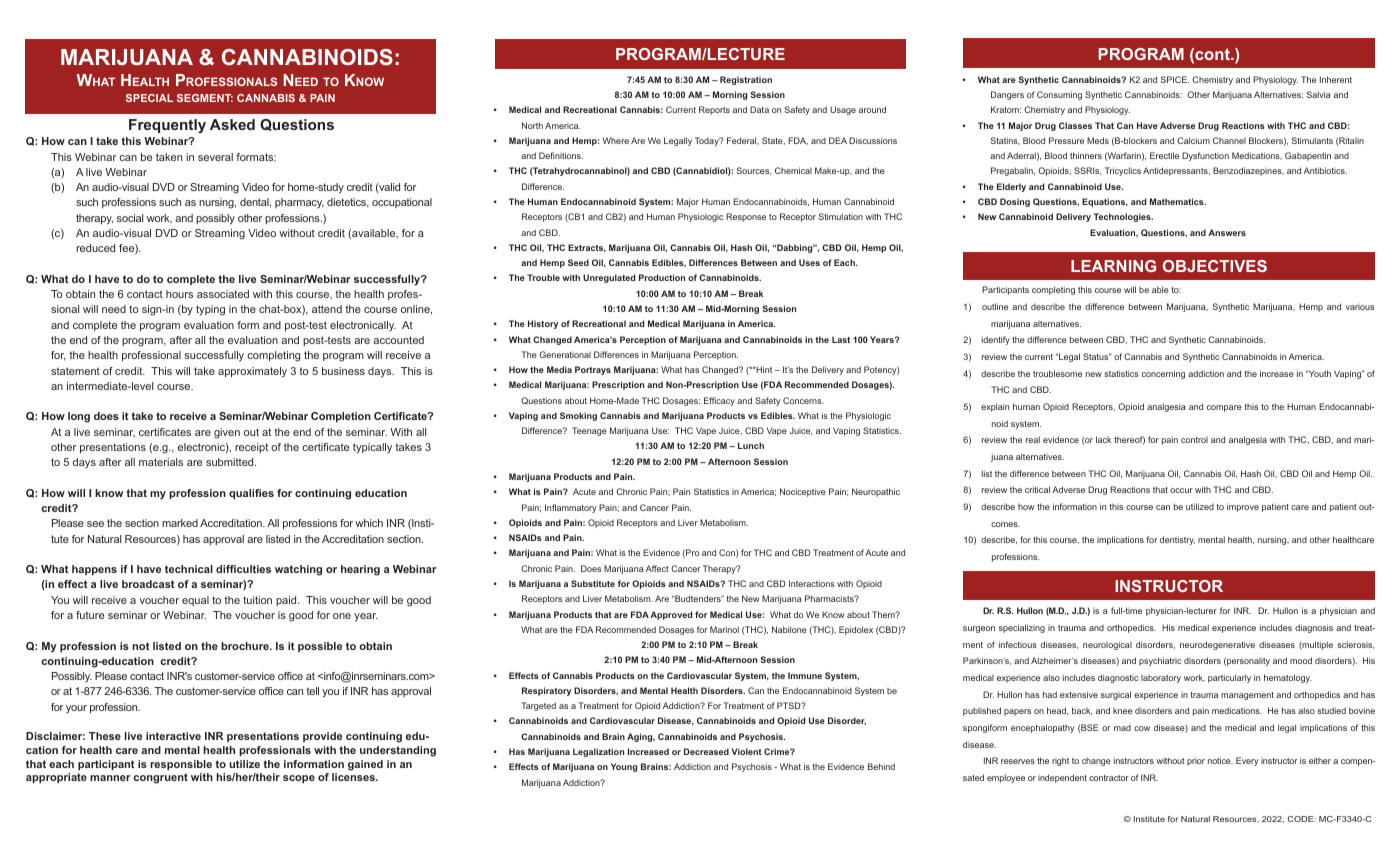 The width and height of the screenshot is (1400, 850). I want to click on SPICE, so click(1174, 79).
